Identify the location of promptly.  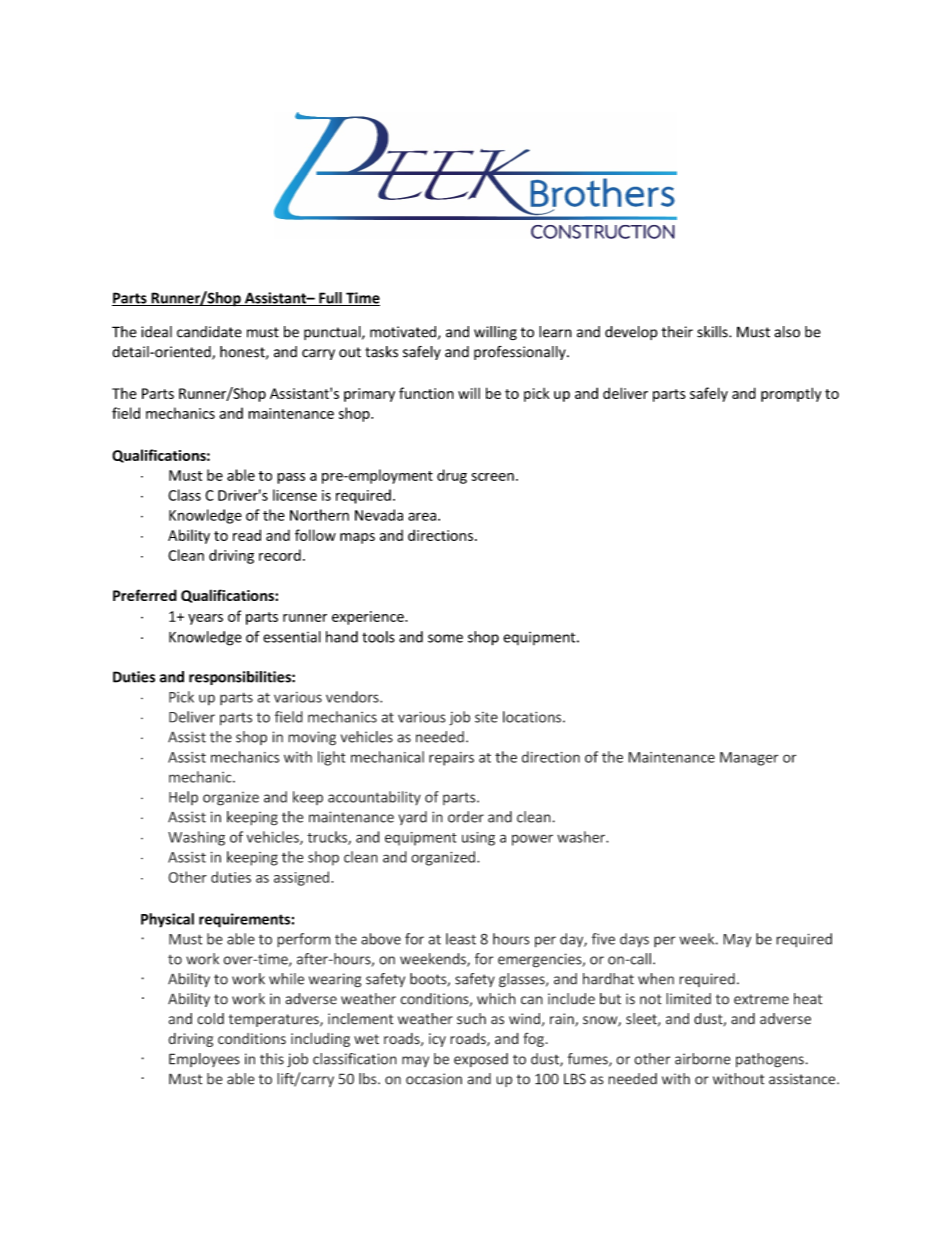
(791, 394).
